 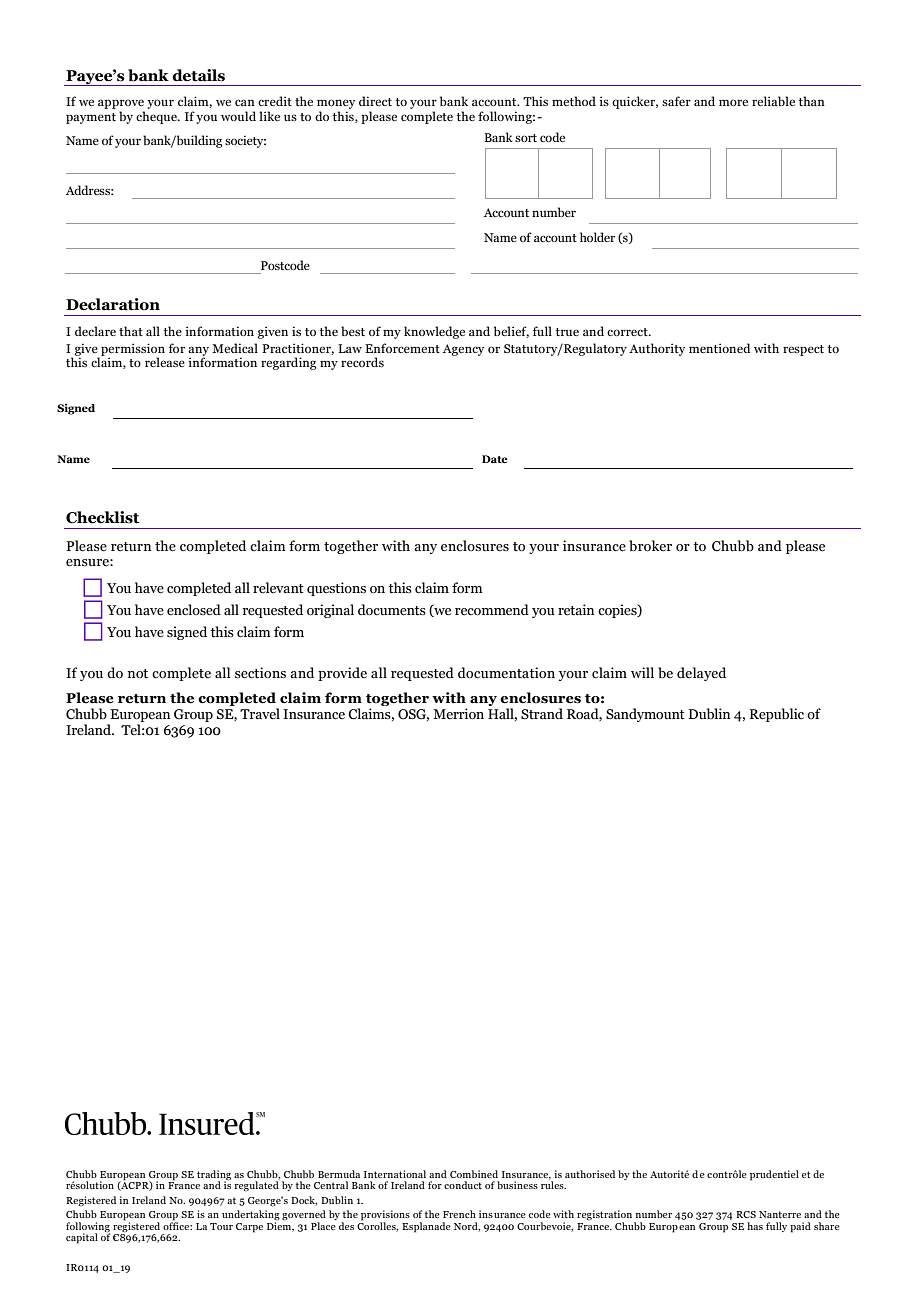 I want to click on French, so click(x=459, y=1214).
